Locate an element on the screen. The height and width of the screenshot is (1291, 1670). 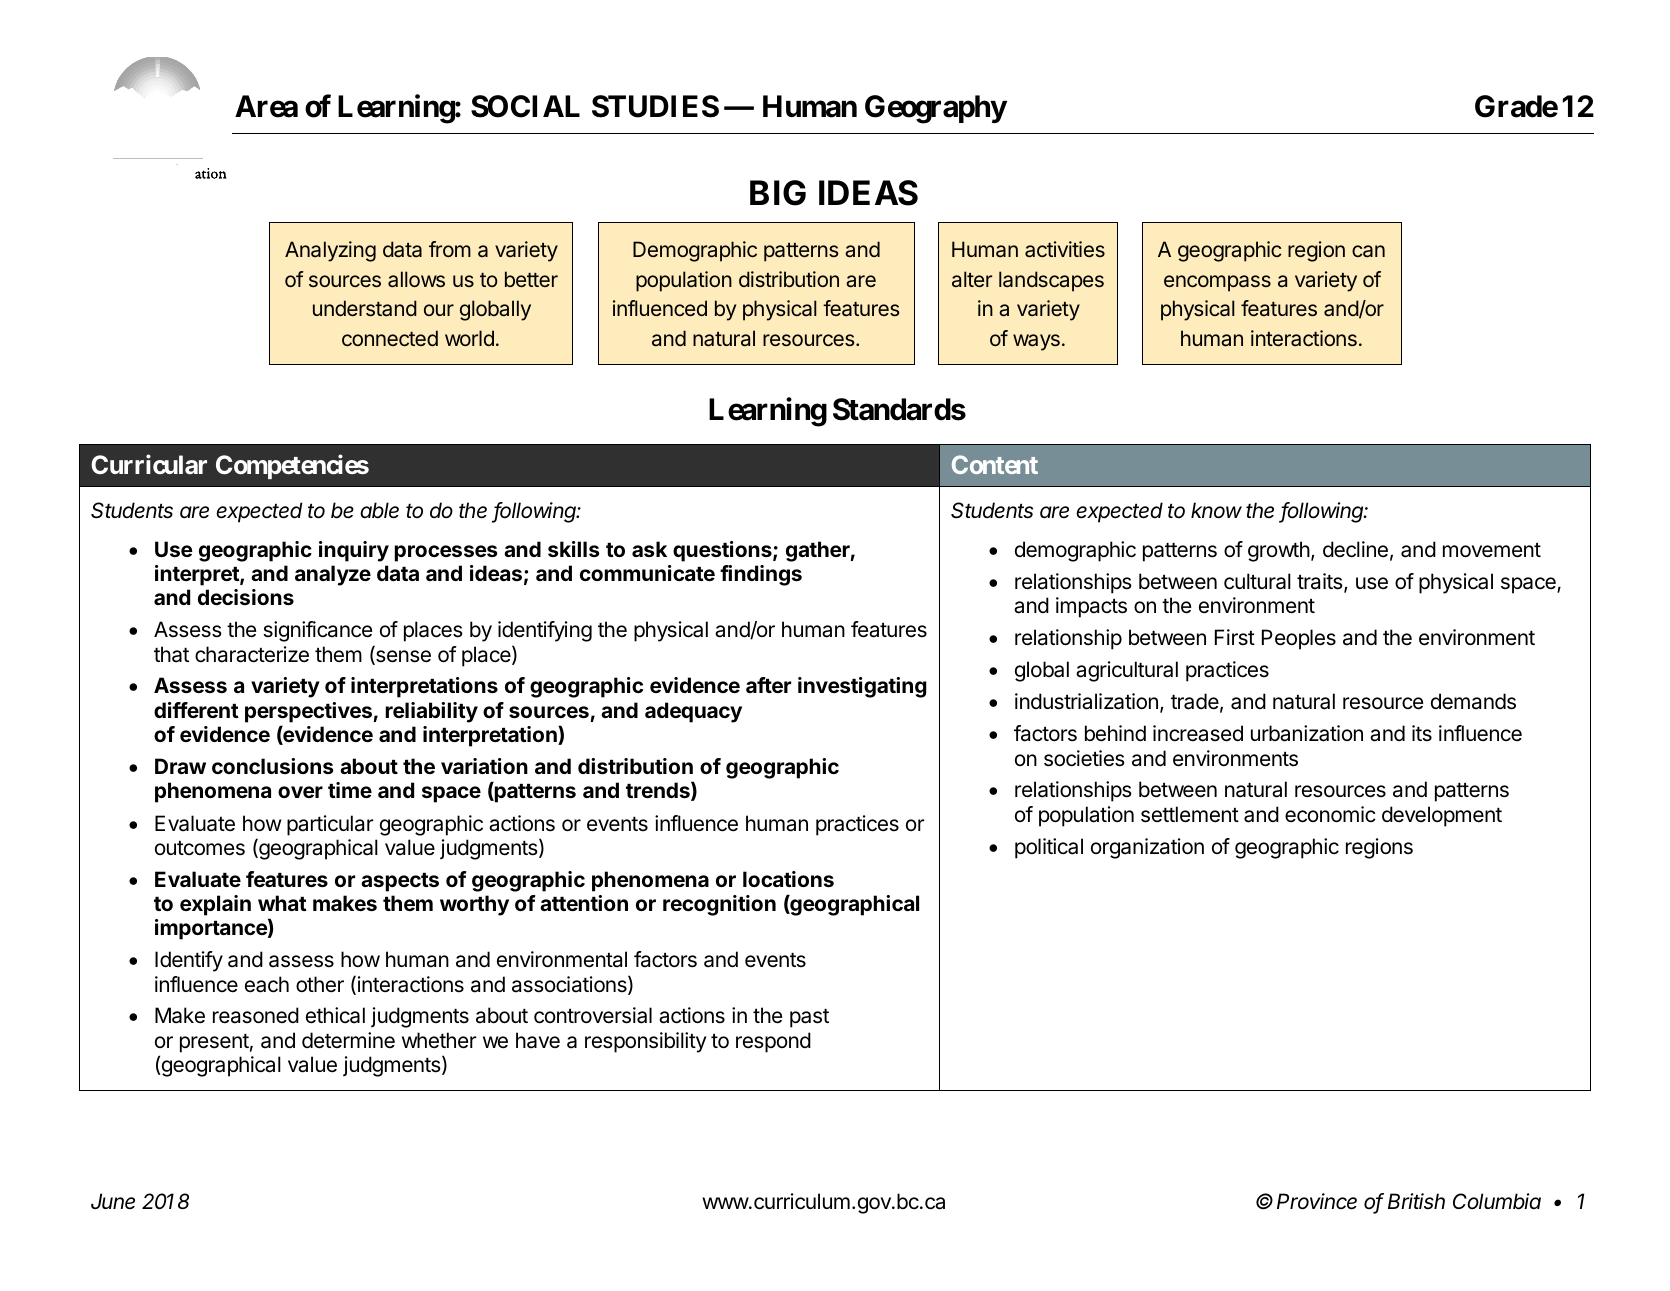
after is located at coordinates (768, 685).
